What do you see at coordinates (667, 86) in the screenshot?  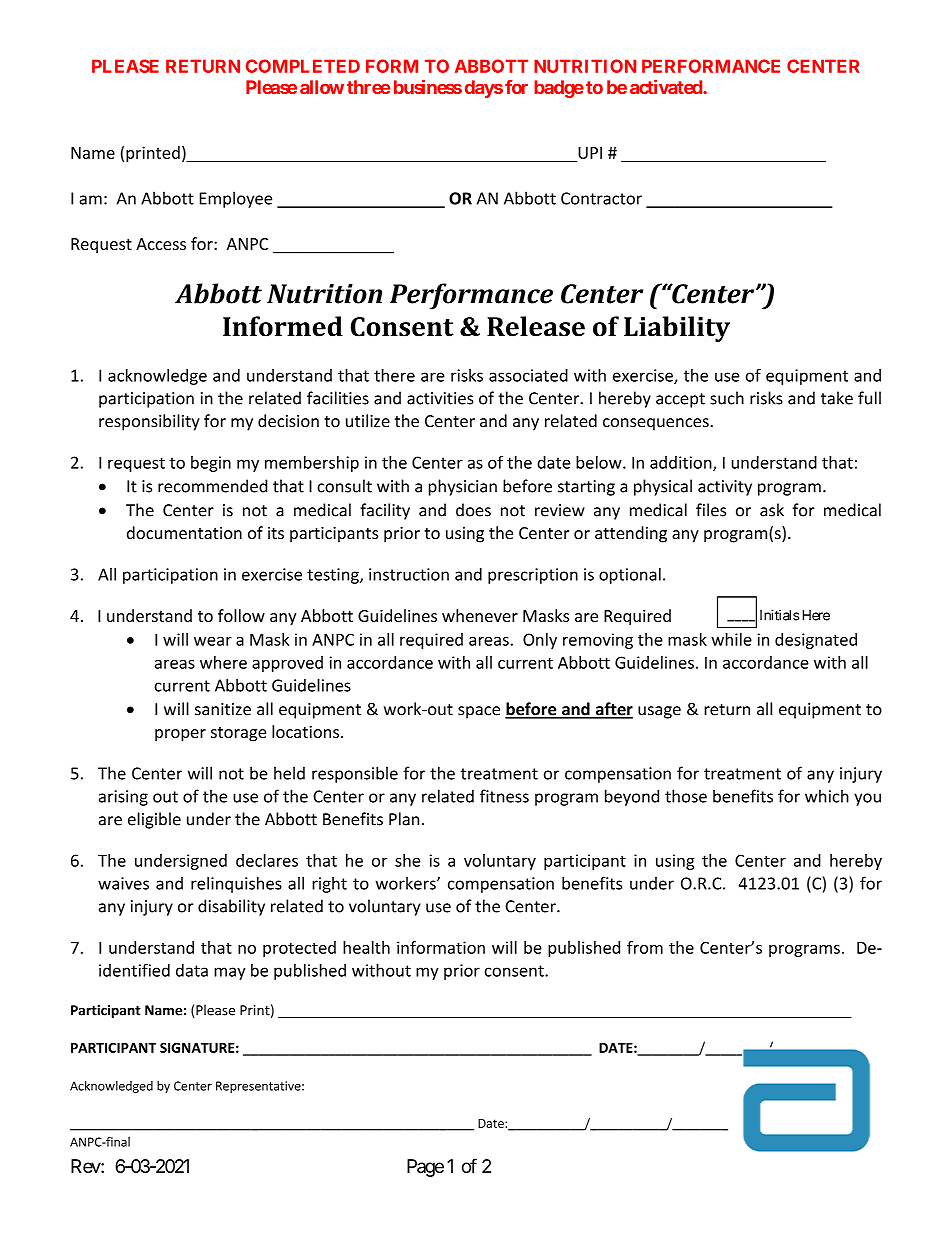 I see `activated` at bounding box center [667, 86].
